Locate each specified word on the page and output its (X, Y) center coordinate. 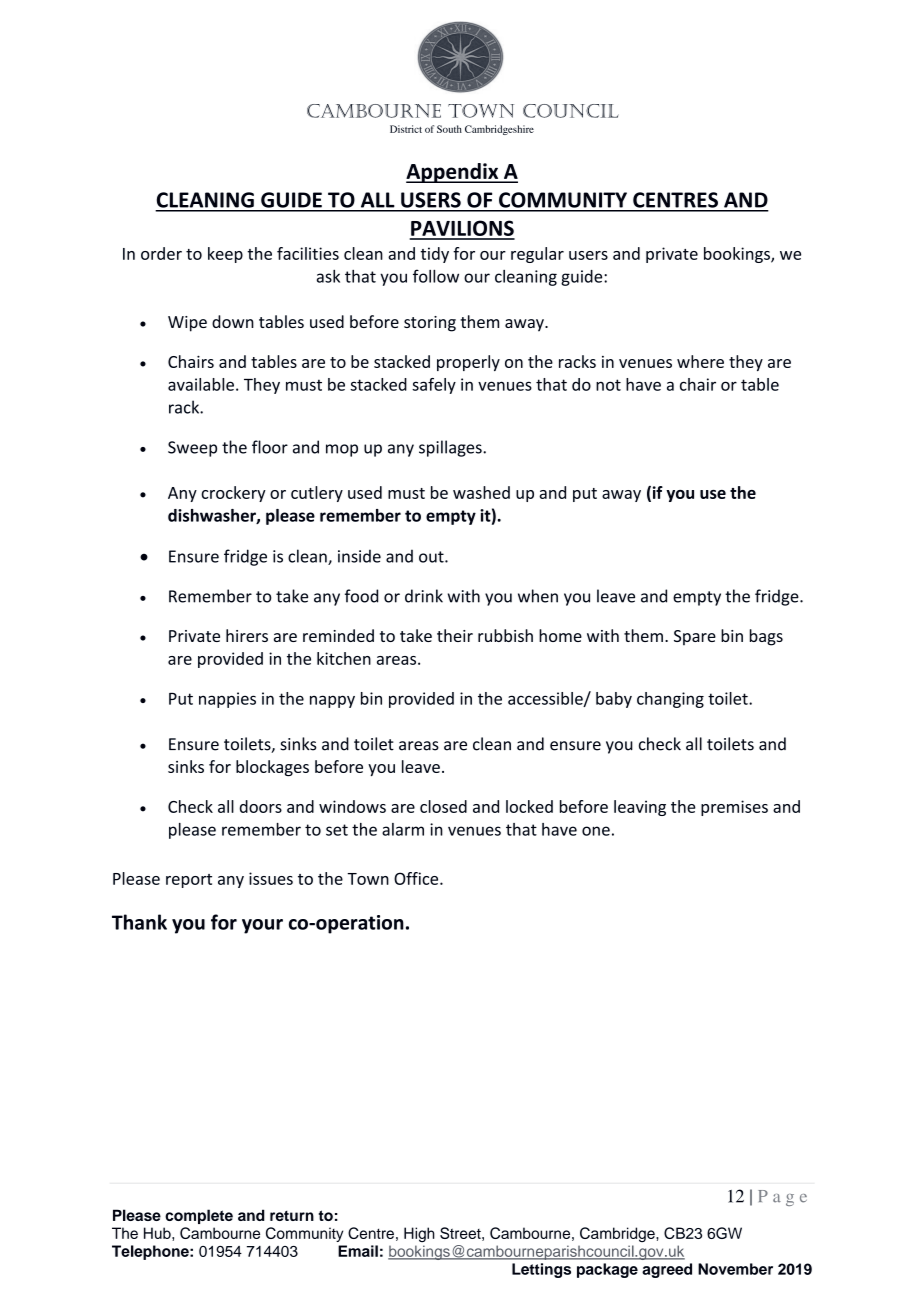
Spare (695, 637)
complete (199, 1216)
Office (417, 878)
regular (537, 255)
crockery (233, 494)
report (189, 881)
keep (225, 255)
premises (734, 808)
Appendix (453, 173)
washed (481, 492)
